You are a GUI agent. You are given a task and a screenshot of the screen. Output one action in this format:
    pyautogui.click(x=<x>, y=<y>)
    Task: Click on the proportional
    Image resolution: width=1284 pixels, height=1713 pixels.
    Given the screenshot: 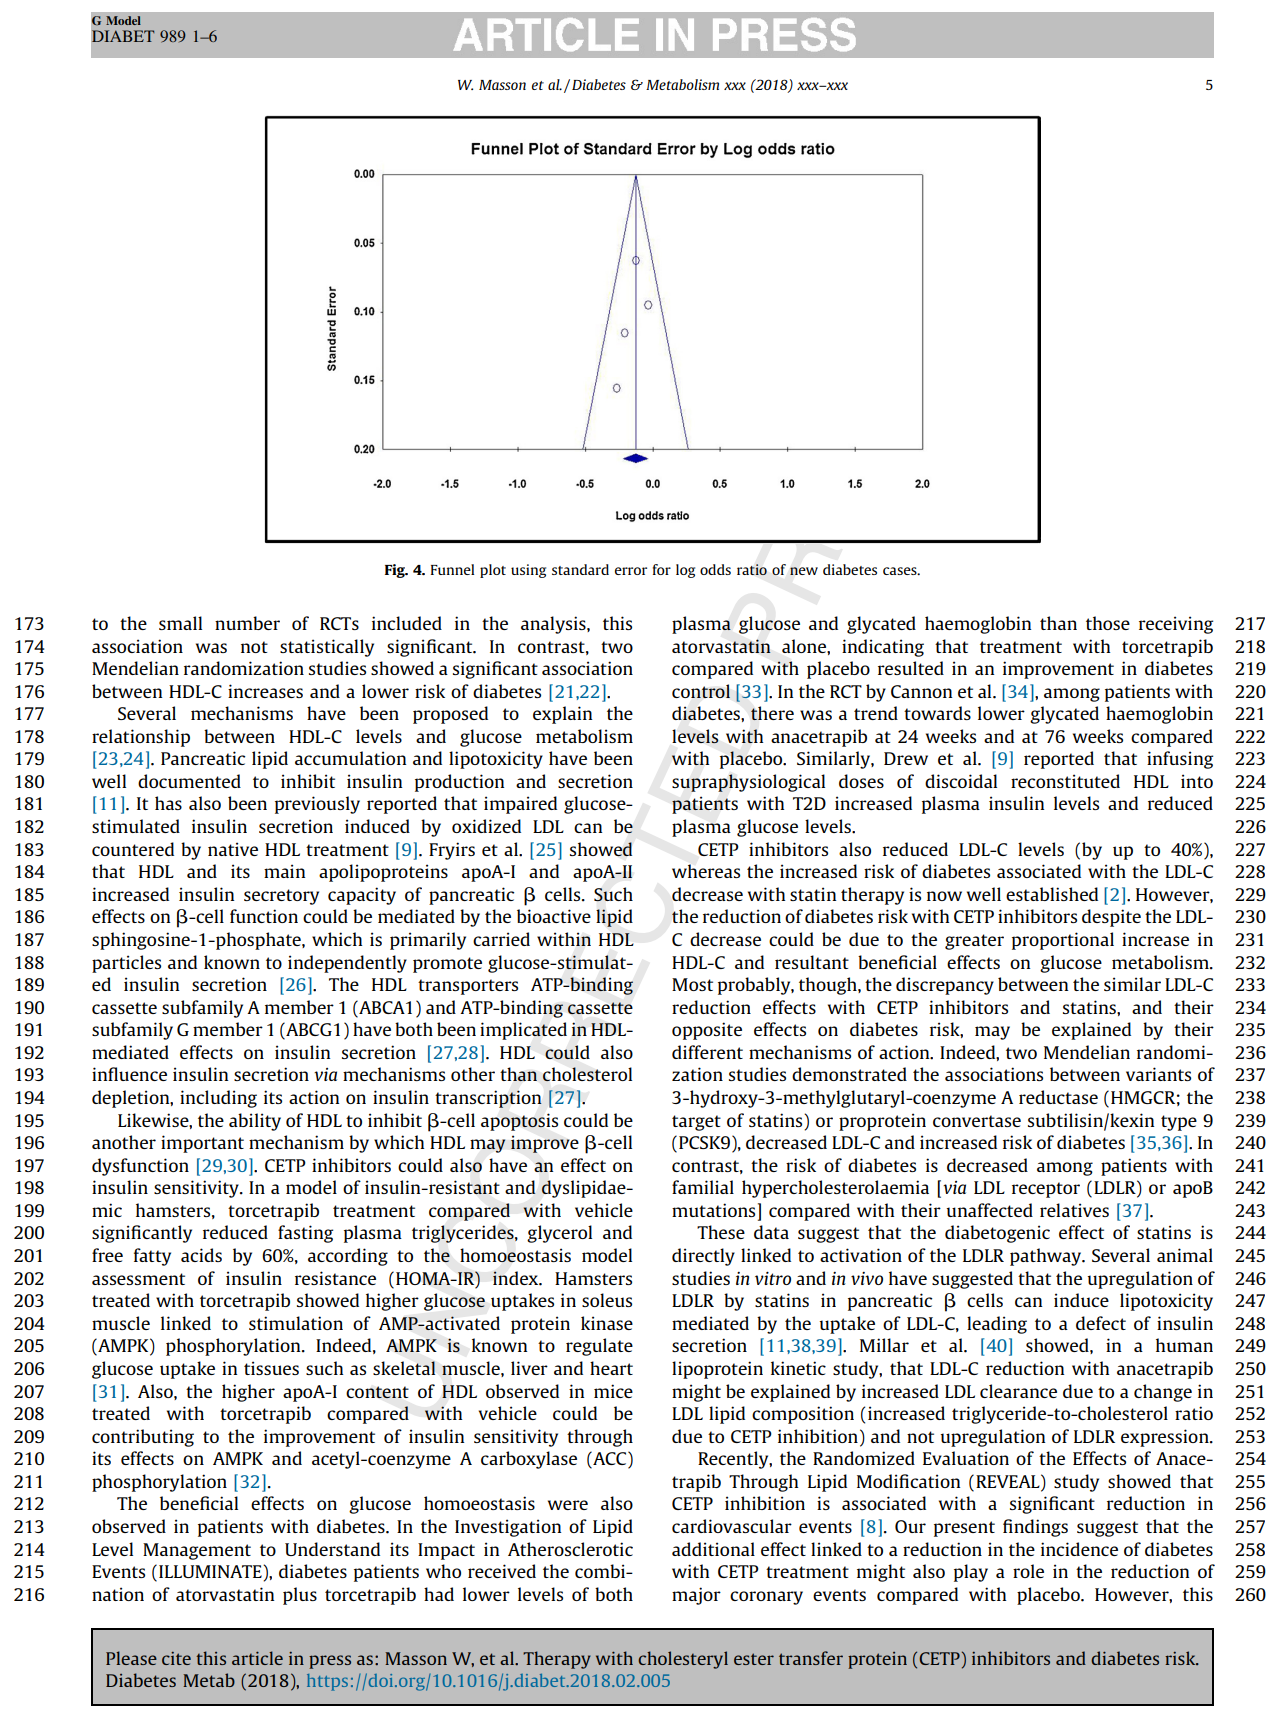 What is the action you would take?
    pyautogui.click(x=1063, y=941)
